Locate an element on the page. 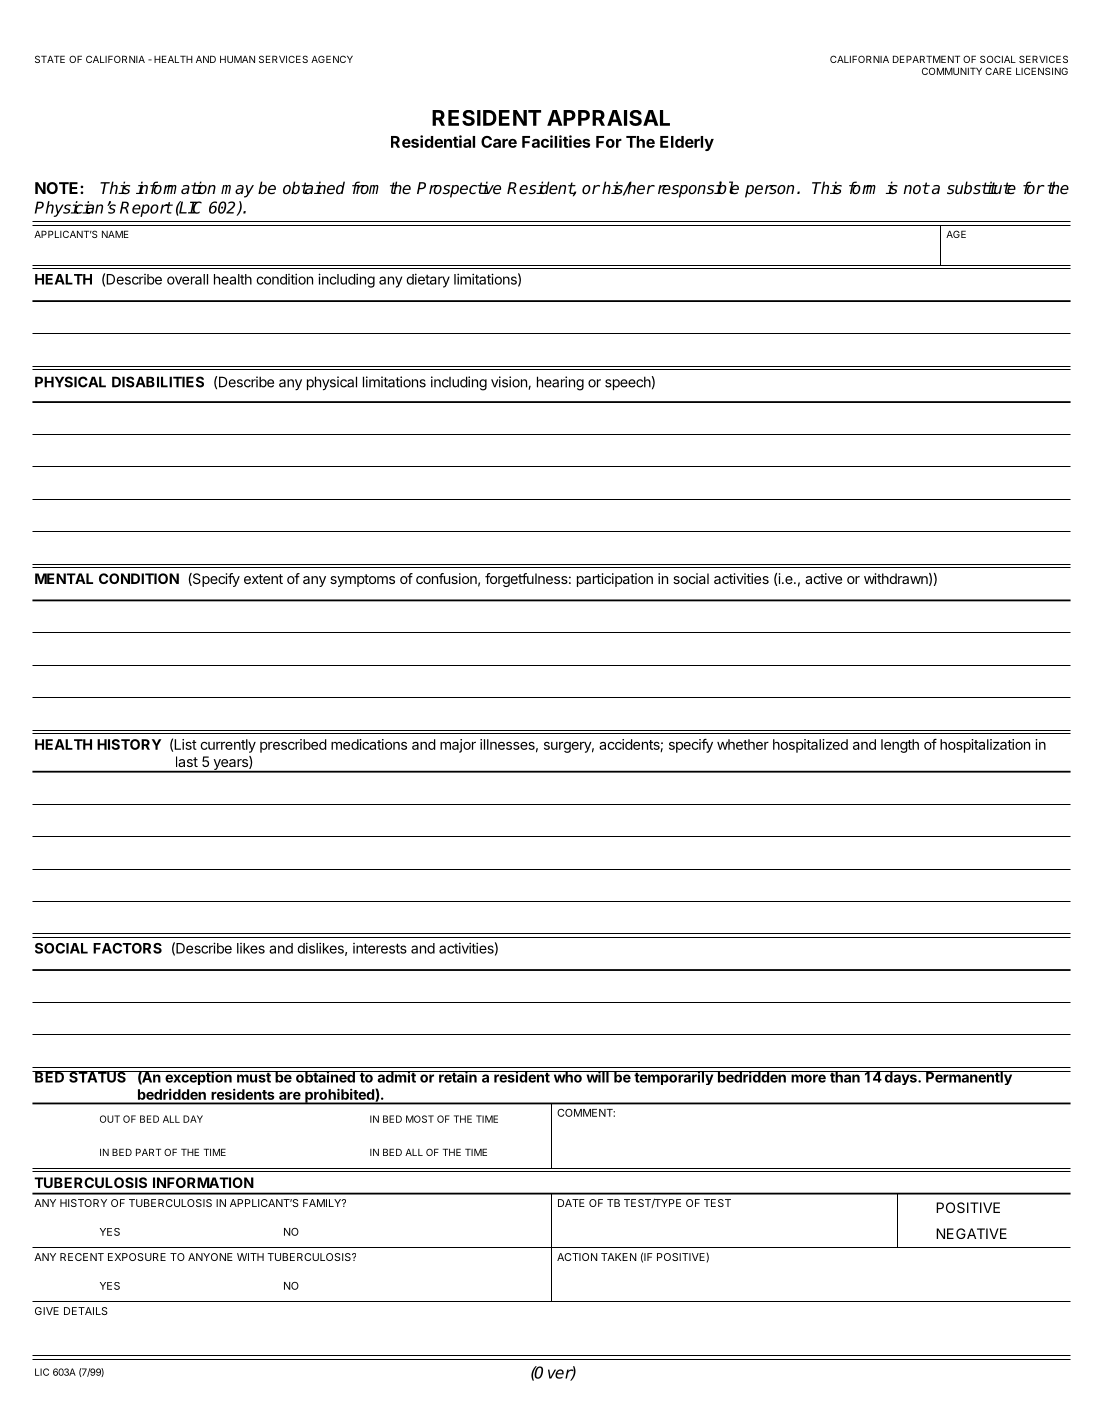  EXPOSURE is located at coordinates (137, 1257).
